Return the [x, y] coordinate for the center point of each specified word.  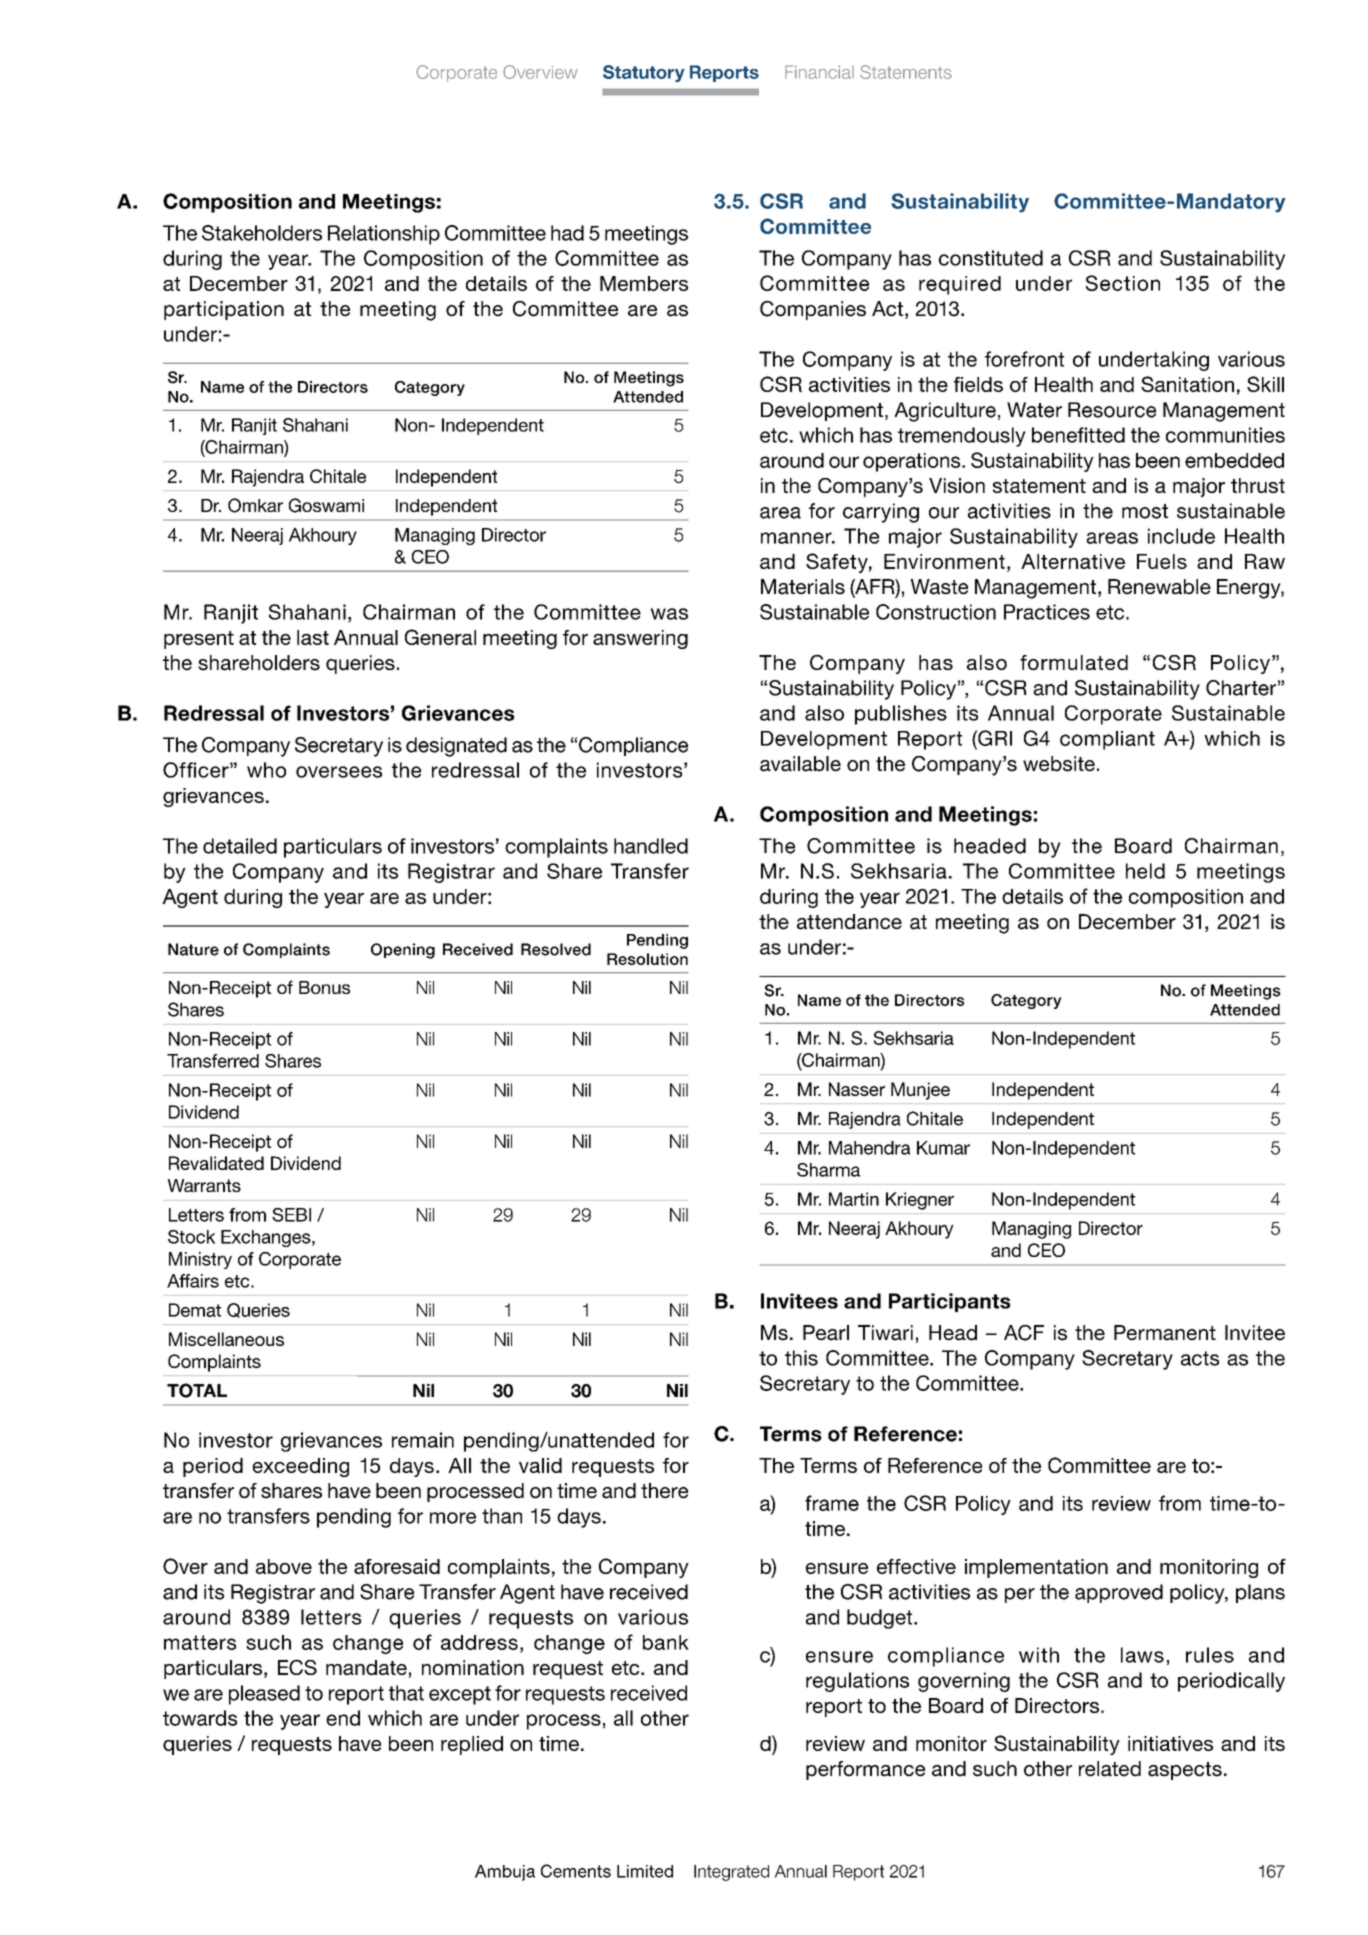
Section [1123, 283]
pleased [264, 1695]
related [1110, 1769]
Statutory [644, 73]
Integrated [731, 1873]
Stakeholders [262, 233]
